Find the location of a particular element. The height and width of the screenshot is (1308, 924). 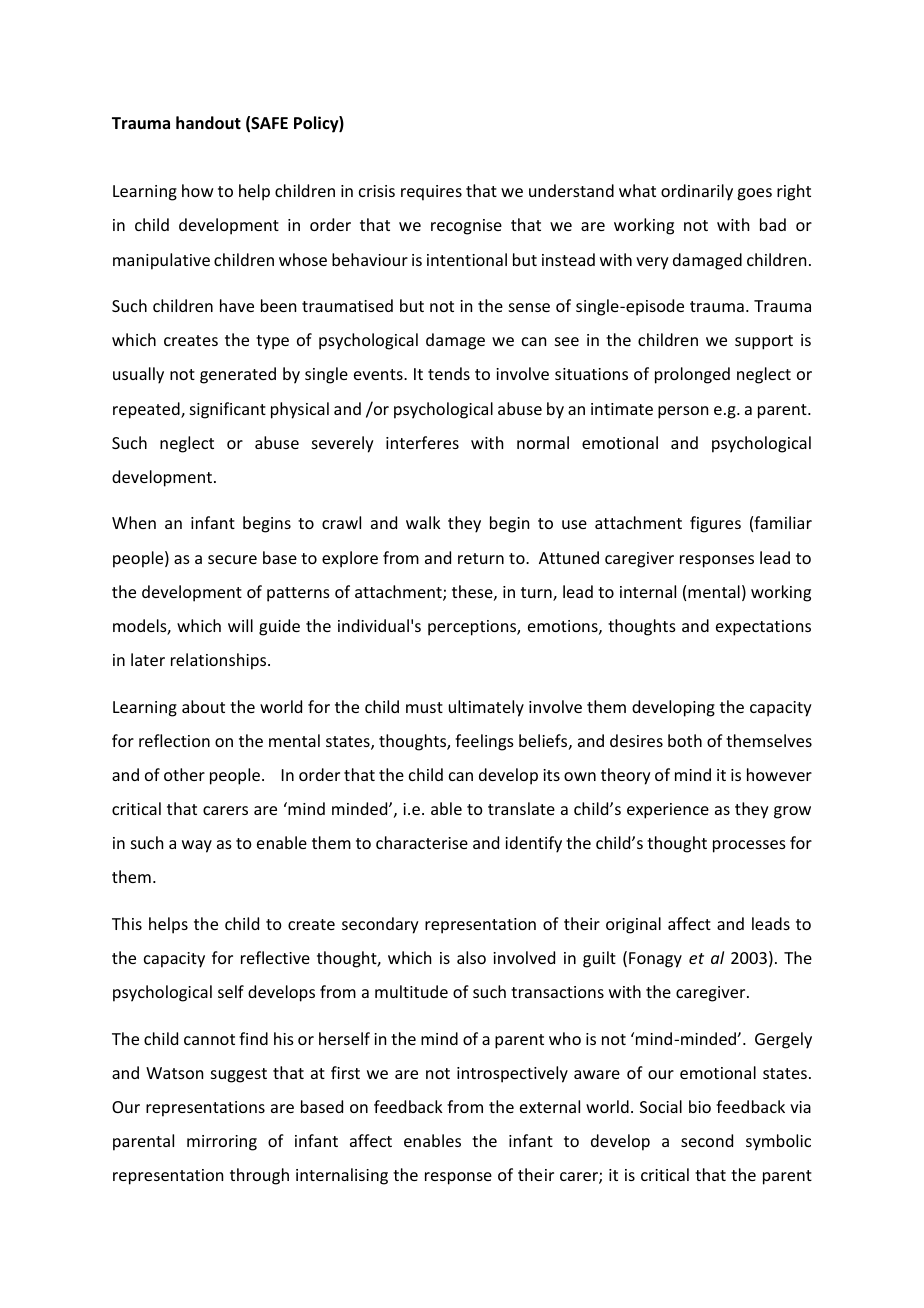

requires is located at coordinates (431, 193).
